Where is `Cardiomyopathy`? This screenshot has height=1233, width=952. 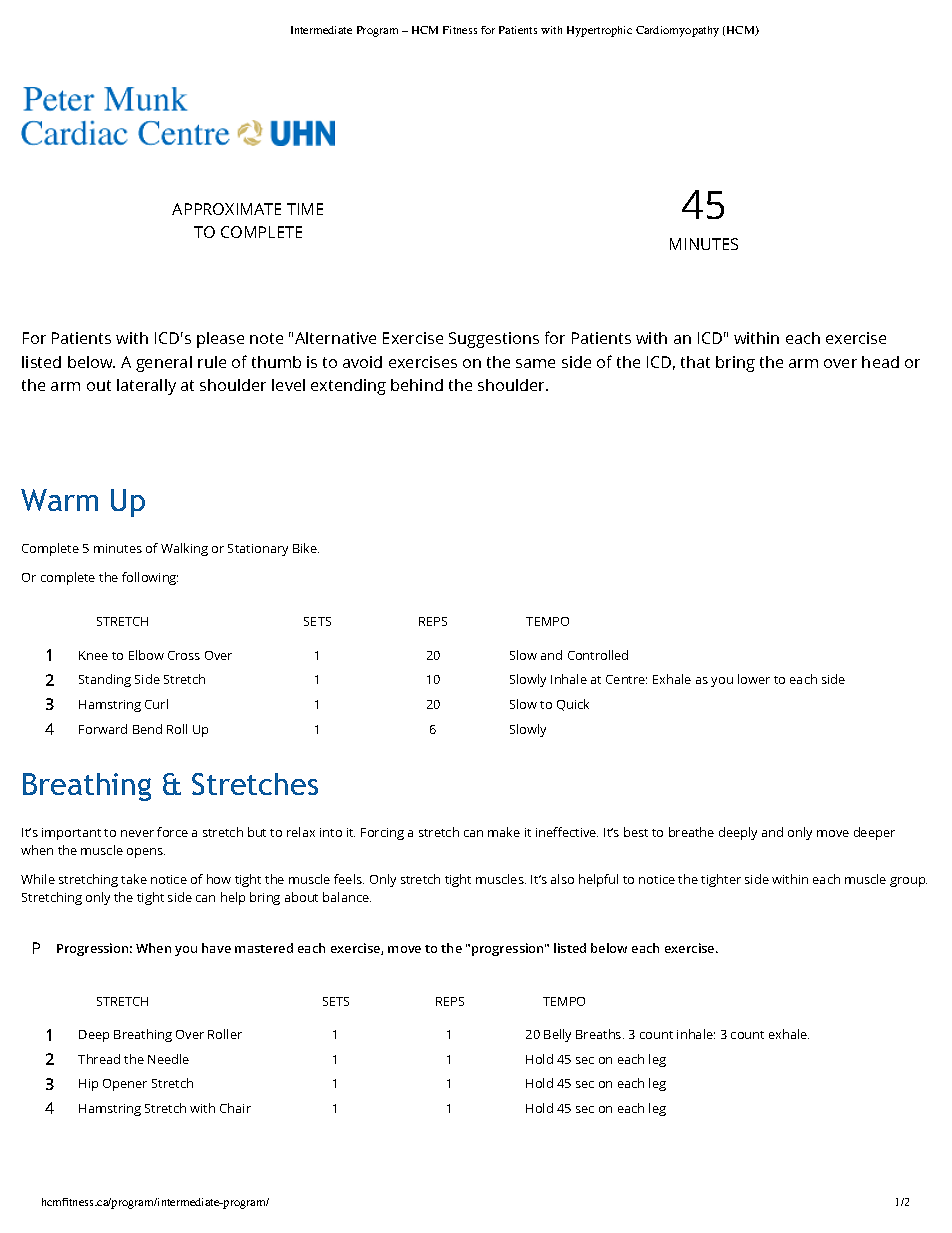
Cardiomyopathy is located at coordinates (677, 31).
